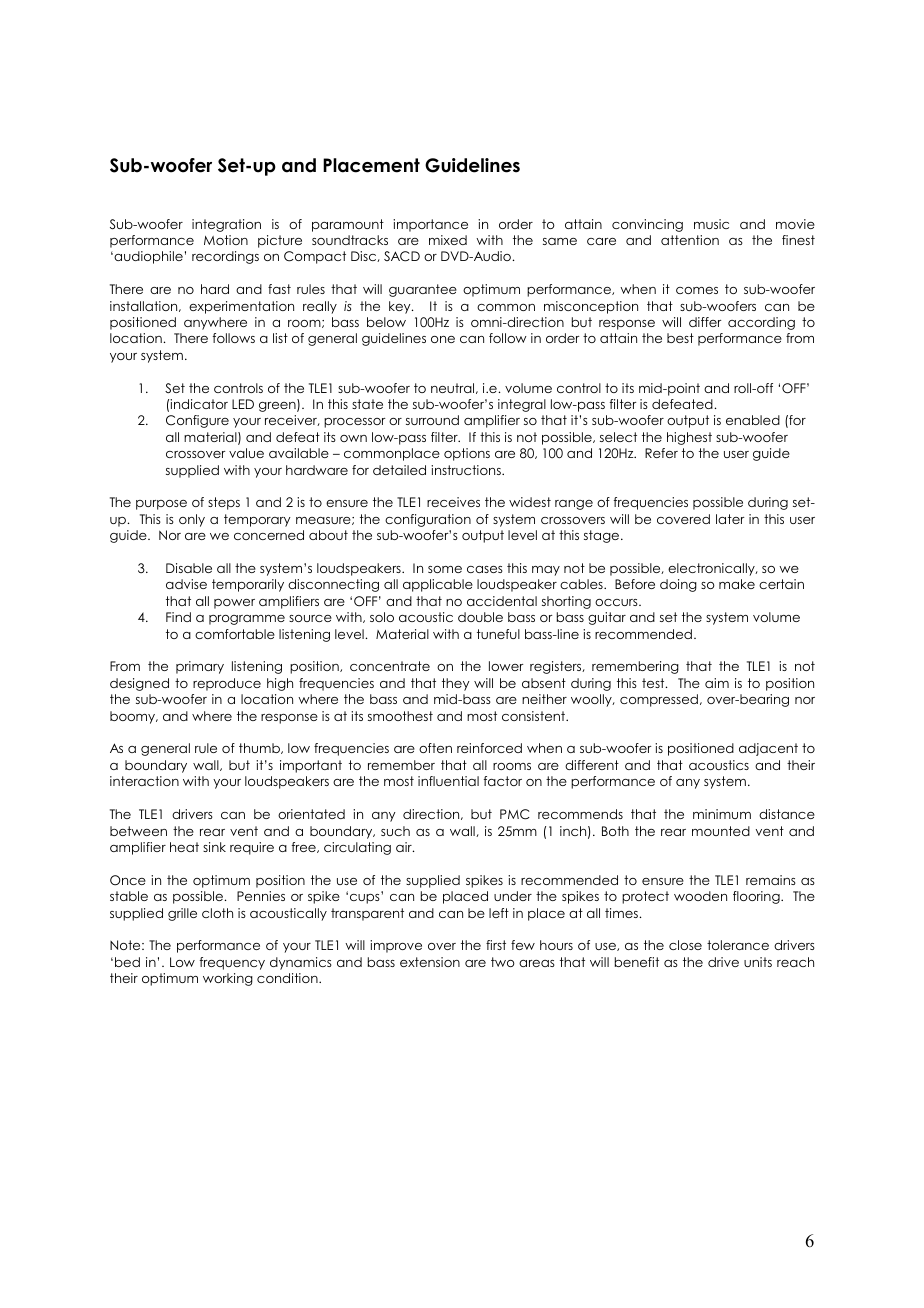  Describe the element at coordinates (456, 684) in the screenshot. I see `they` at that location.
